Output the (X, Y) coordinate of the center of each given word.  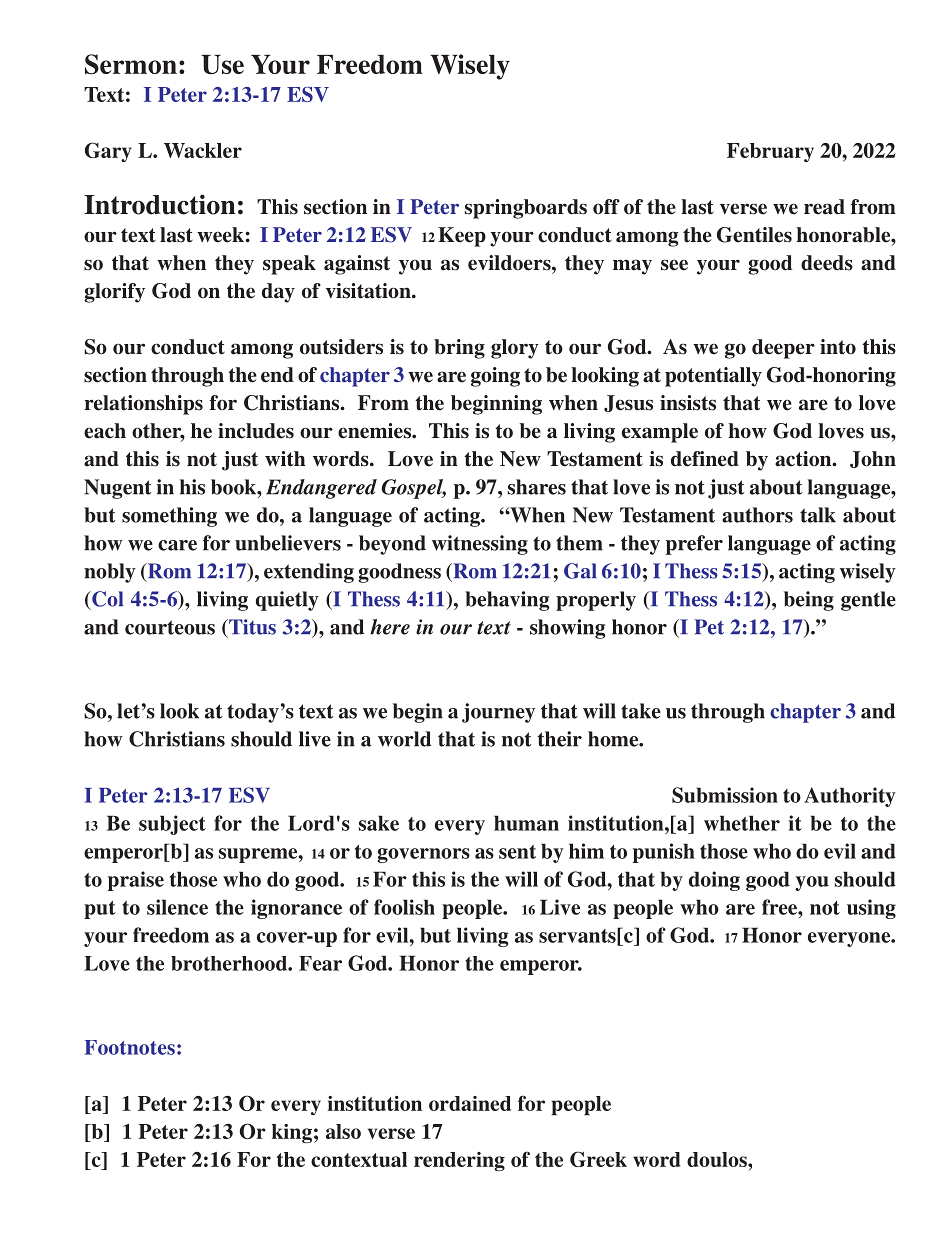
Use (222, 65)
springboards (526, 209)
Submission (725, 795)
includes (256, 431)
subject (172, 825)
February (770, 152)
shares (537, 487)
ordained (470, 1103)
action (804, 459)
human (526, 823)
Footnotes (129, 1047)
